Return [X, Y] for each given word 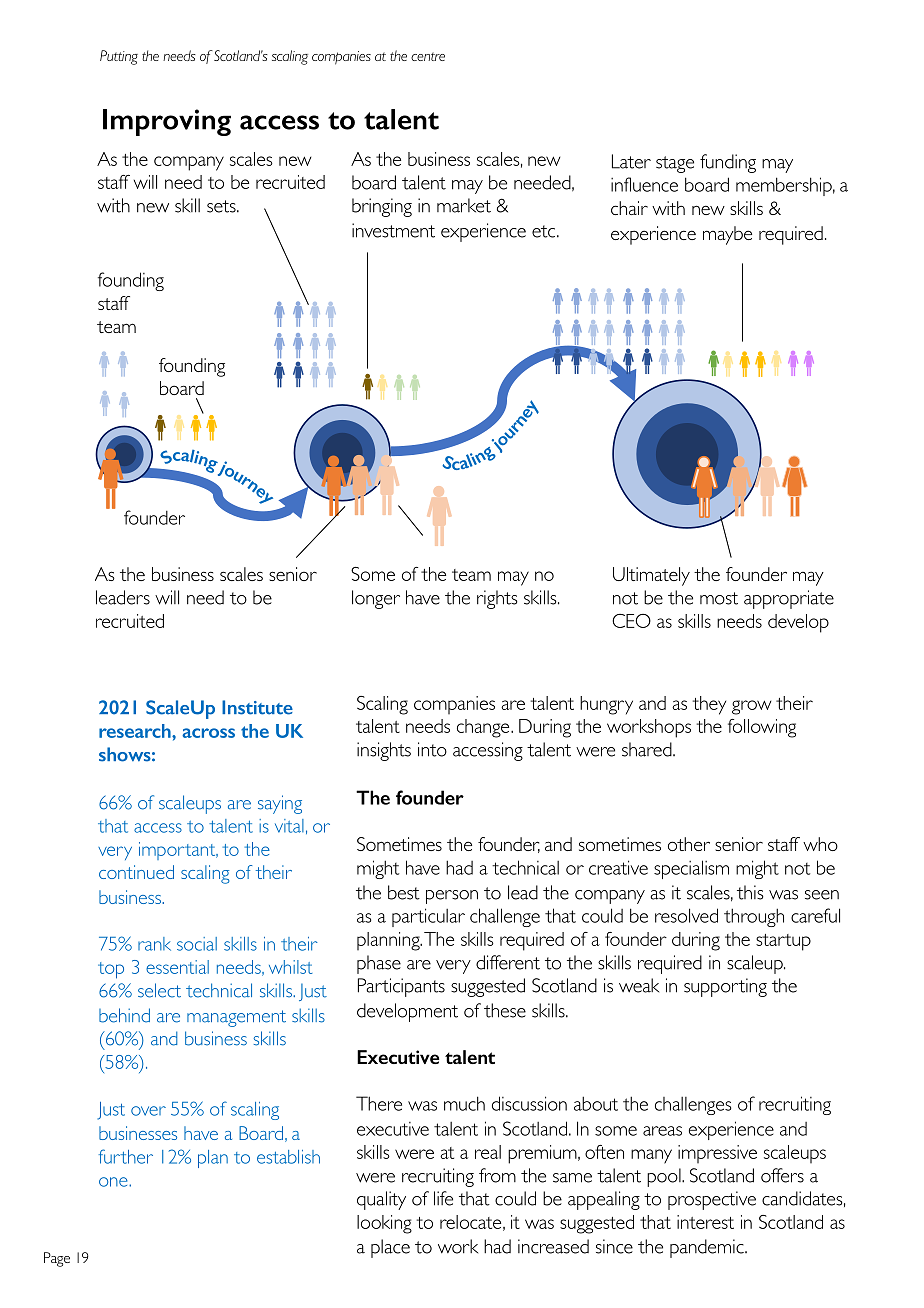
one [114, 1182]
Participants [401, 987]
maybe [727, 235]
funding [728, 163]
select [159, 990]
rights [497, 599]
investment [393, 230]
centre [428, 56]
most [719, 598]
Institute [257, 707]
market [464, 205]
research [136, 731]
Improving [167, 122]
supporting [725, 987]
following [762, 728]
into [432, 749]
